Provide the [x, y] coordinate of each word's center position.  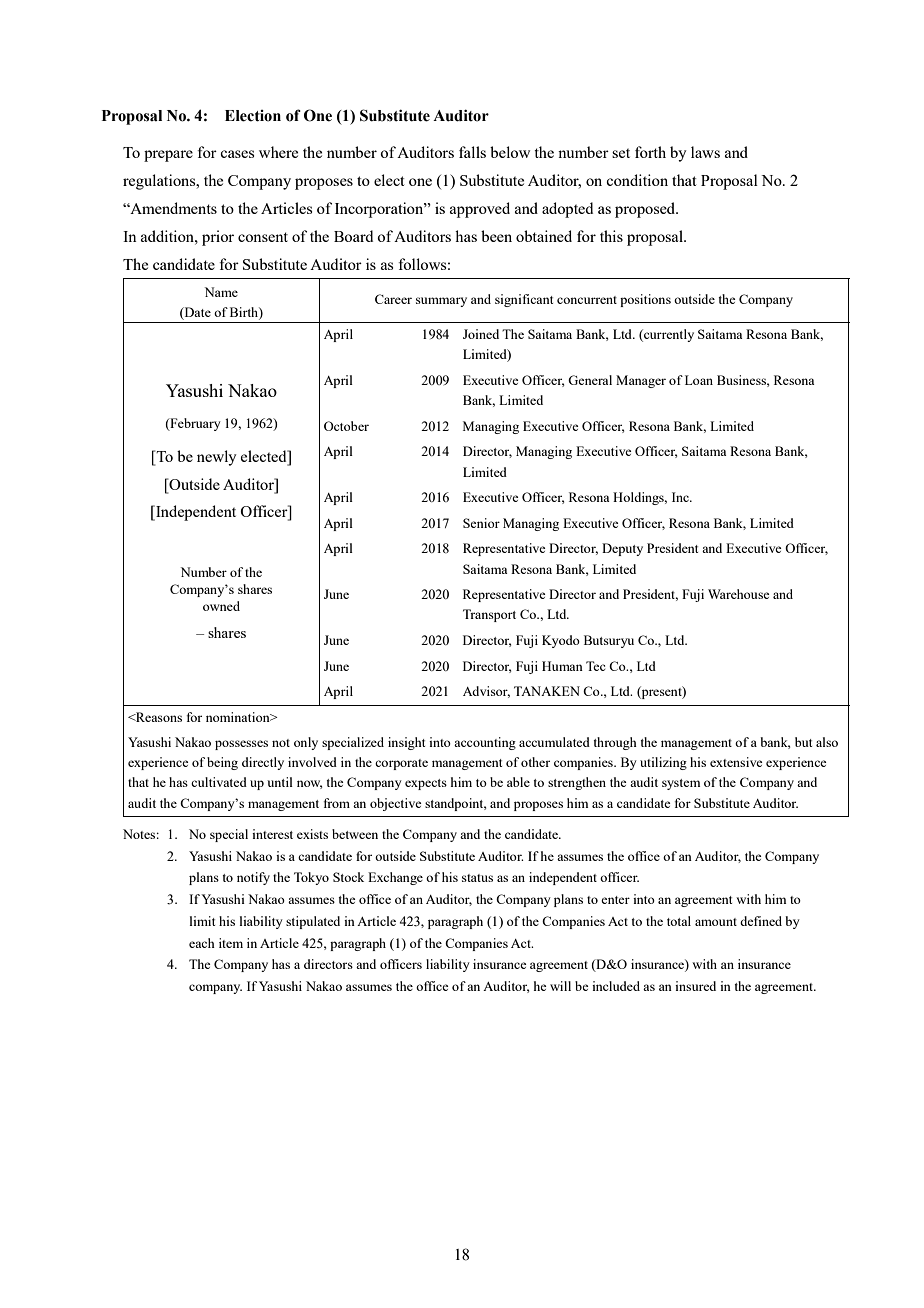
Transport [489, 615]
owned [221, 606]
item [231, 943]
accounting [485, 743]
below [510, 152]
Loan [699, 380]
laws [705, 152]
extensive [736, 762]
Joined [481, 334]
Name [221, 292]
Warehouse [739, 594]
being [222, 763]
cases [237, 154]
